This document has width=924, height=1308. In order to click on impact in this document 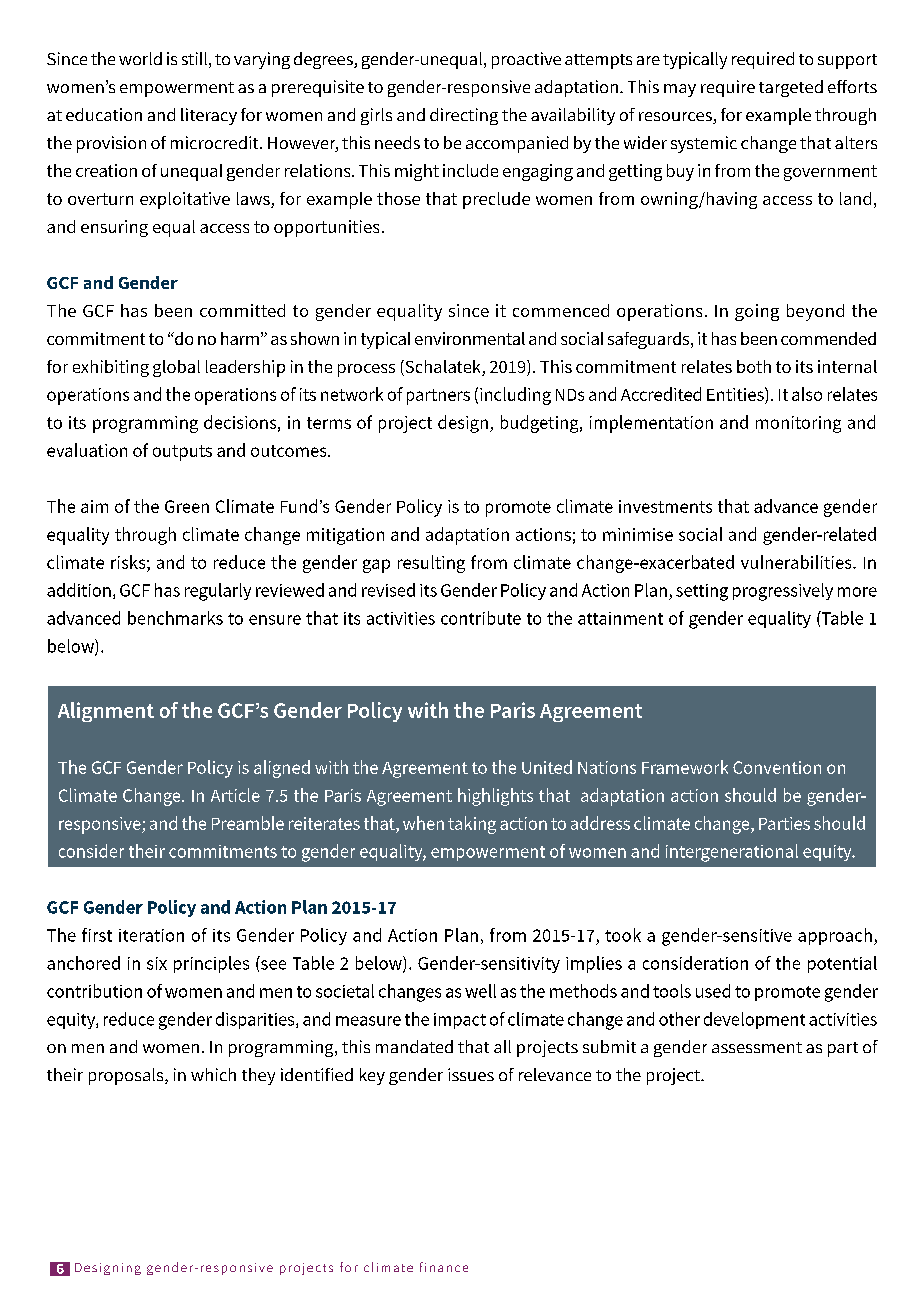, I will do `click(460, 1021)`.
